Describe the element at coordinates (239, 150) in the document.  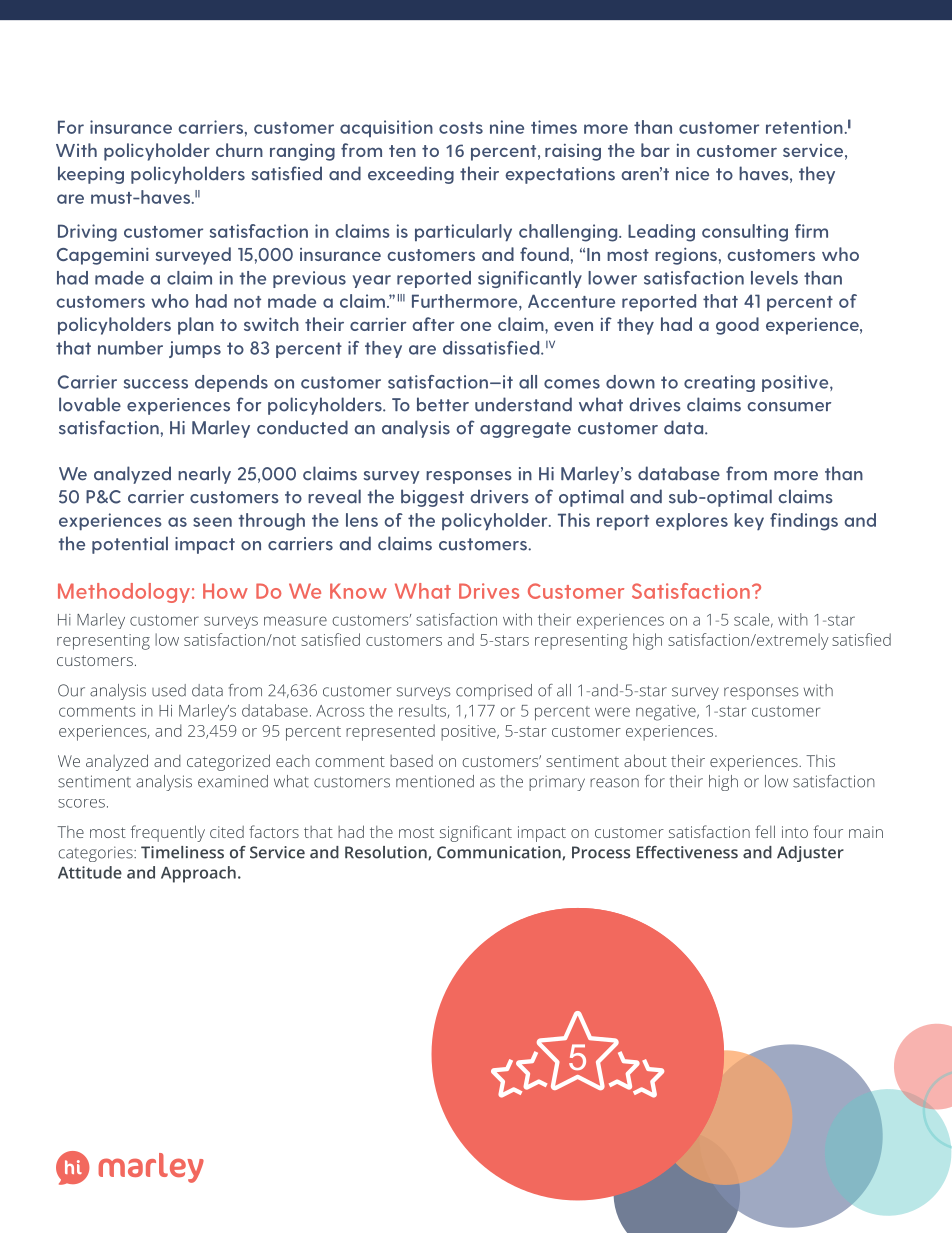
I see `churn` at that location.
